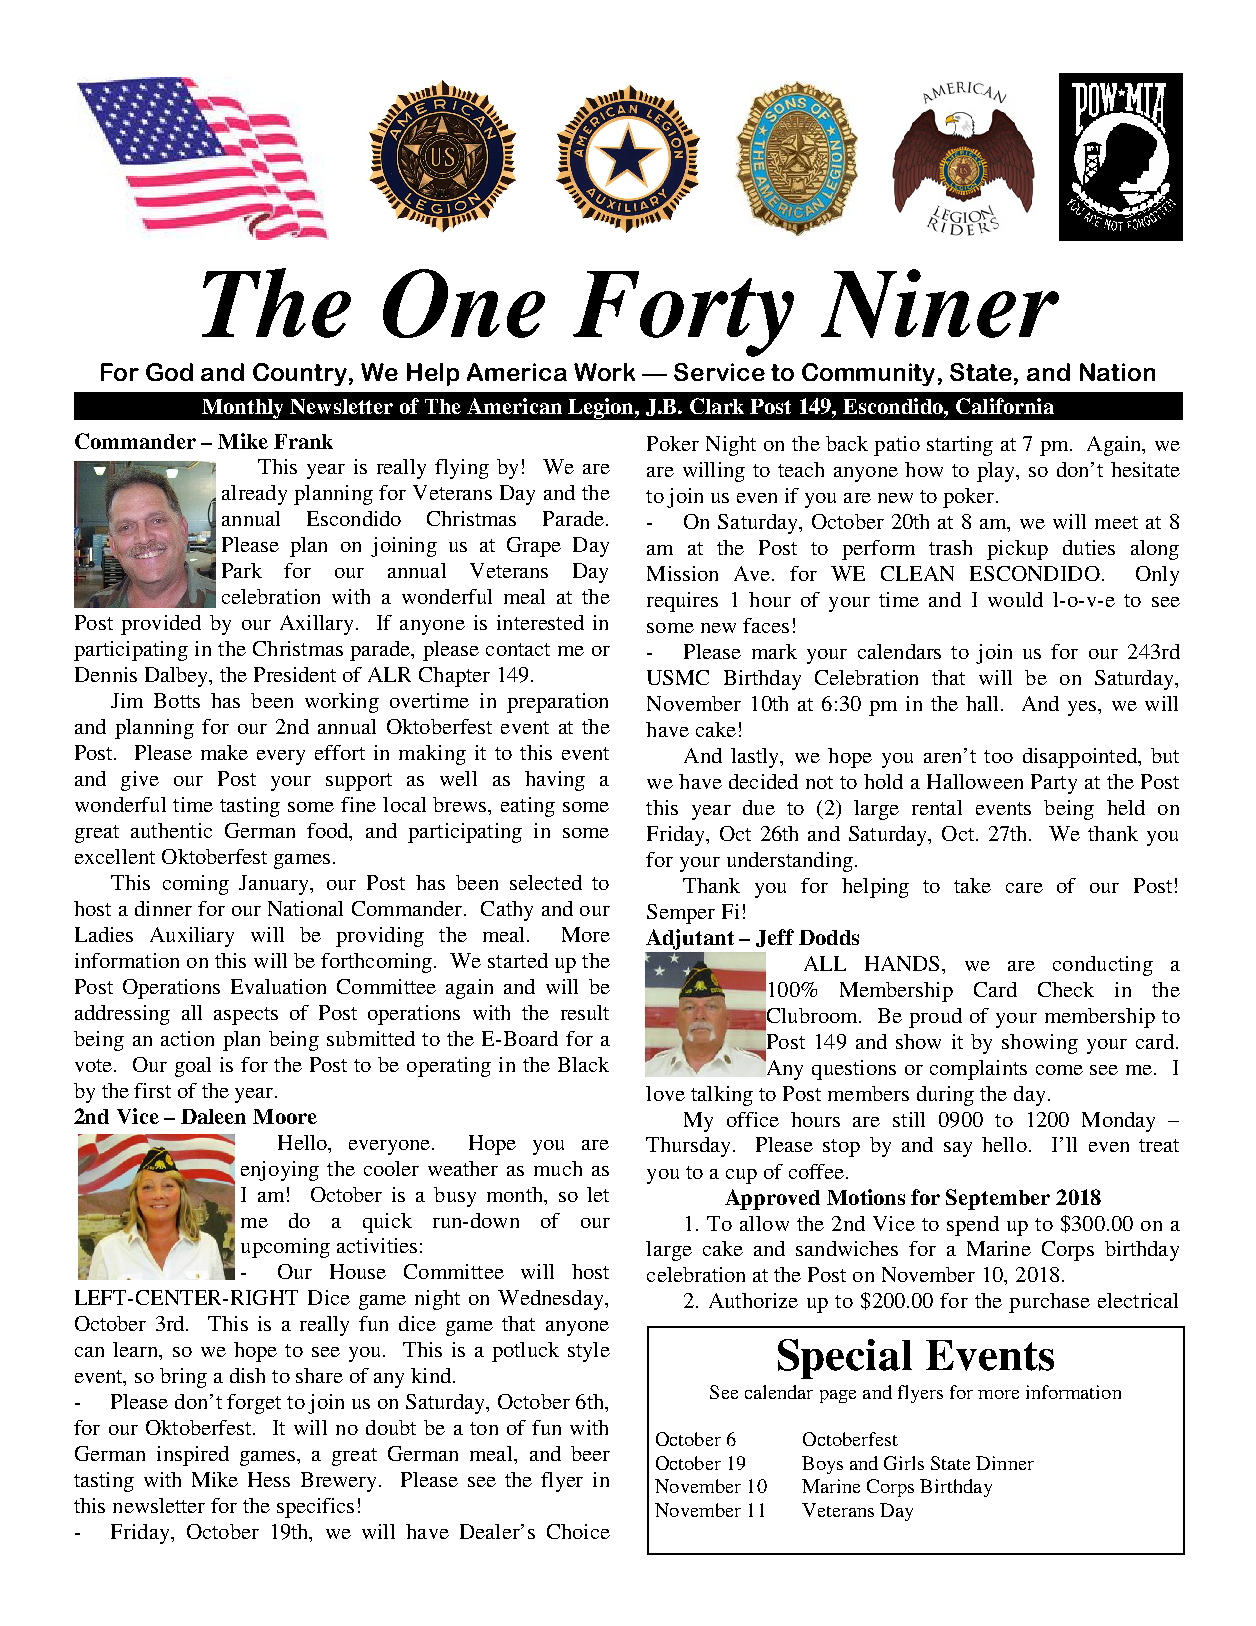 This screenshot has width=1256, height=1626. What do you see at coordinates (1024, 888) in the screenshot?
I see `care` at bounding box center [1024, 888].
